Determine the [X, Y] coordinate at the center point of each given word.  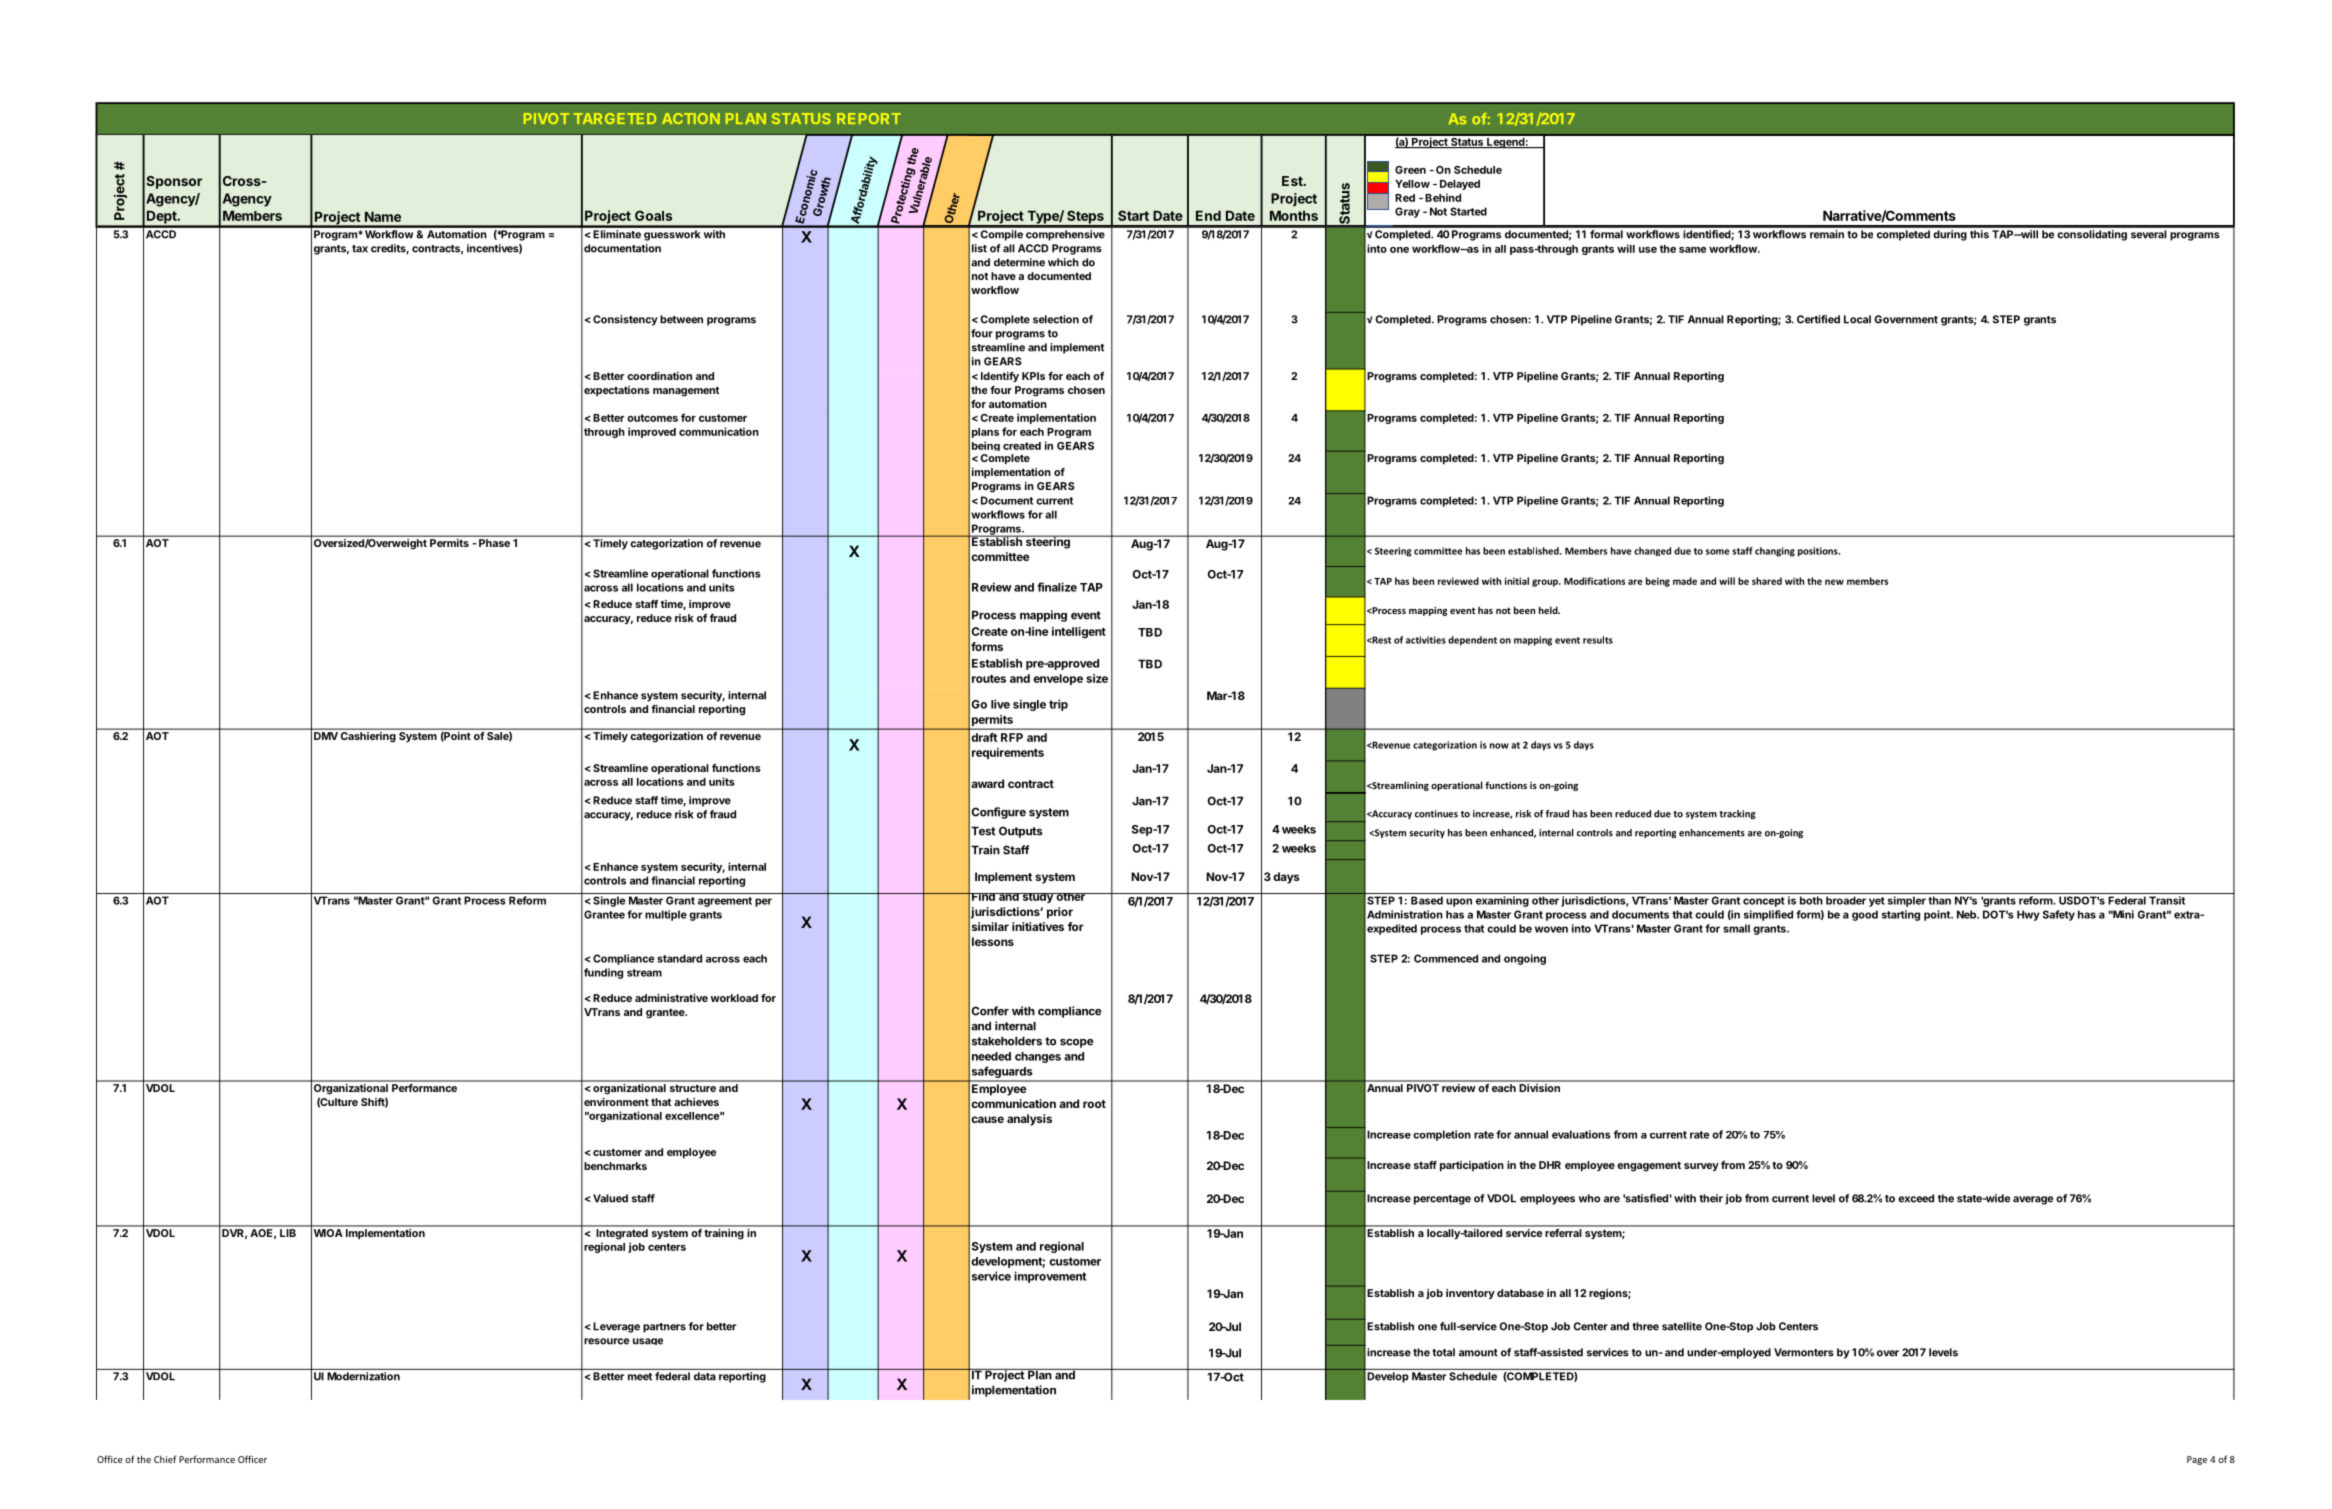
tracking [1737, 814]
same [1693, 250]
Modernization [363, 1376]
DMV [326, 736]
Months [1294, 215]
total [1443, 1352]
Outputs [1021, 832]
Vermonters [1804, 1352]
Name [383, 216]
